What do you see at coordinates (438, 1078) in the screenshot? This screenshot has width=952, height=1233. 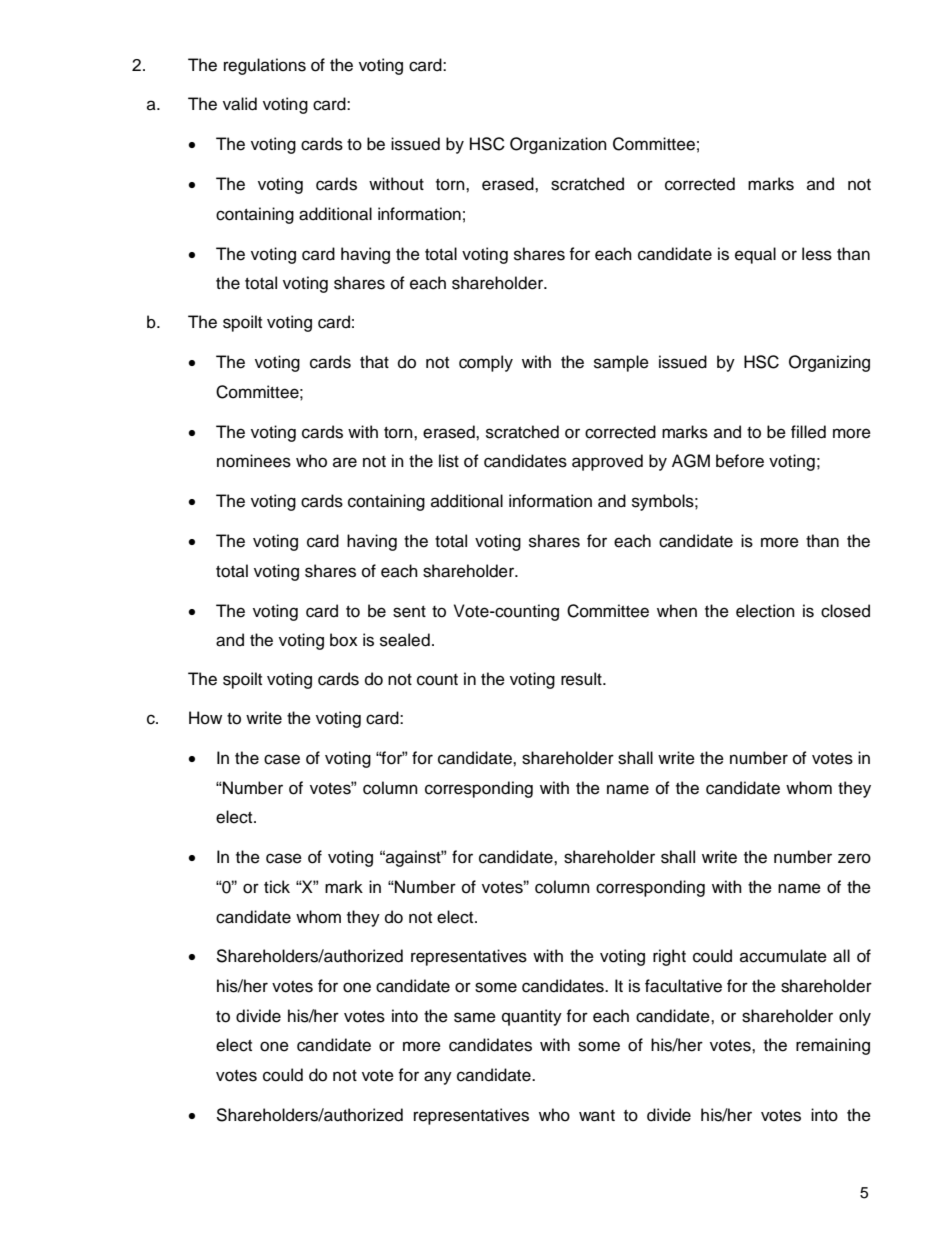 I see `any` at bounding box center [438, 1078].
